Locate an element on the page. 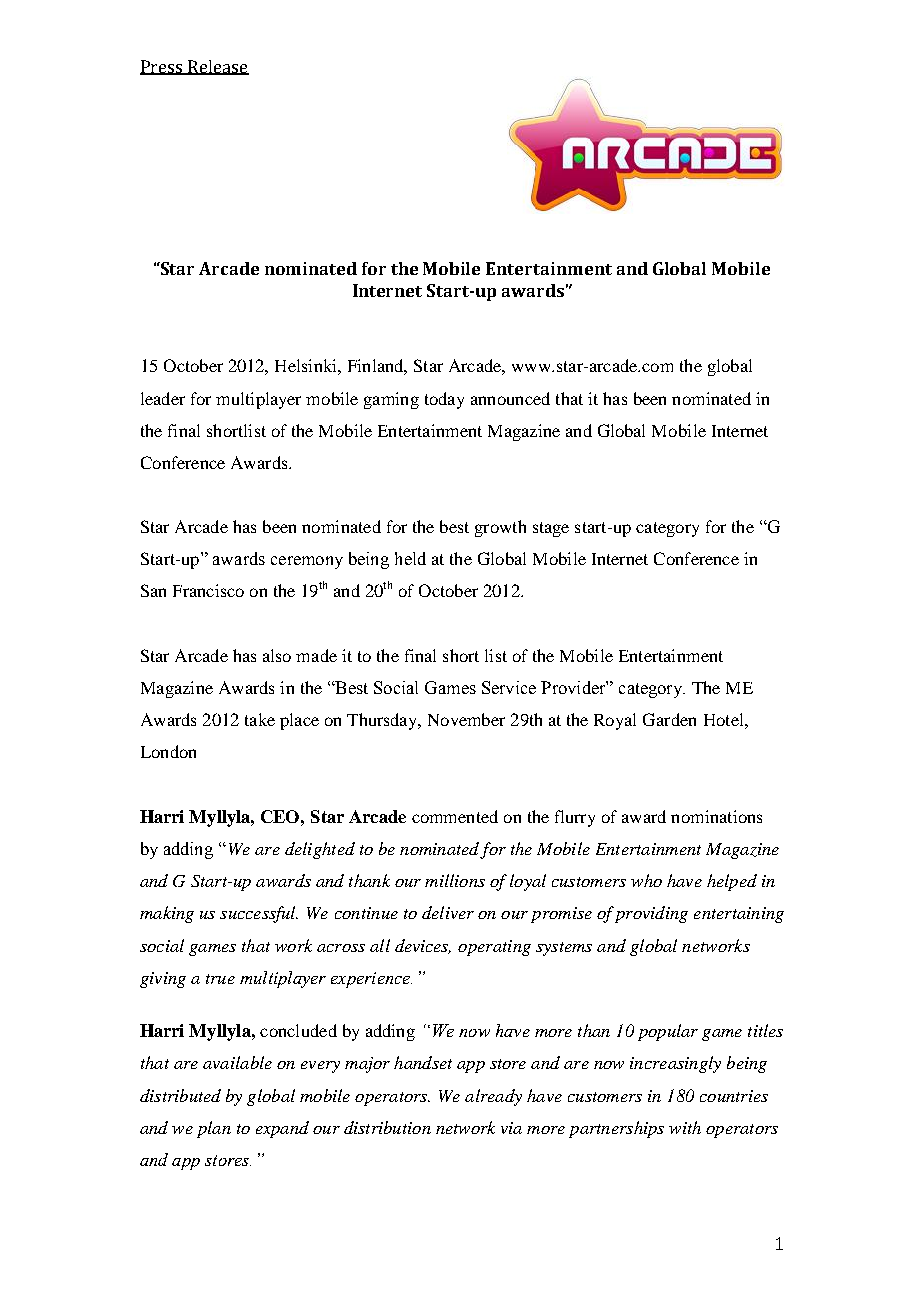 This document has height=1309, width=924. stage is located at coordinates (551, 529).
